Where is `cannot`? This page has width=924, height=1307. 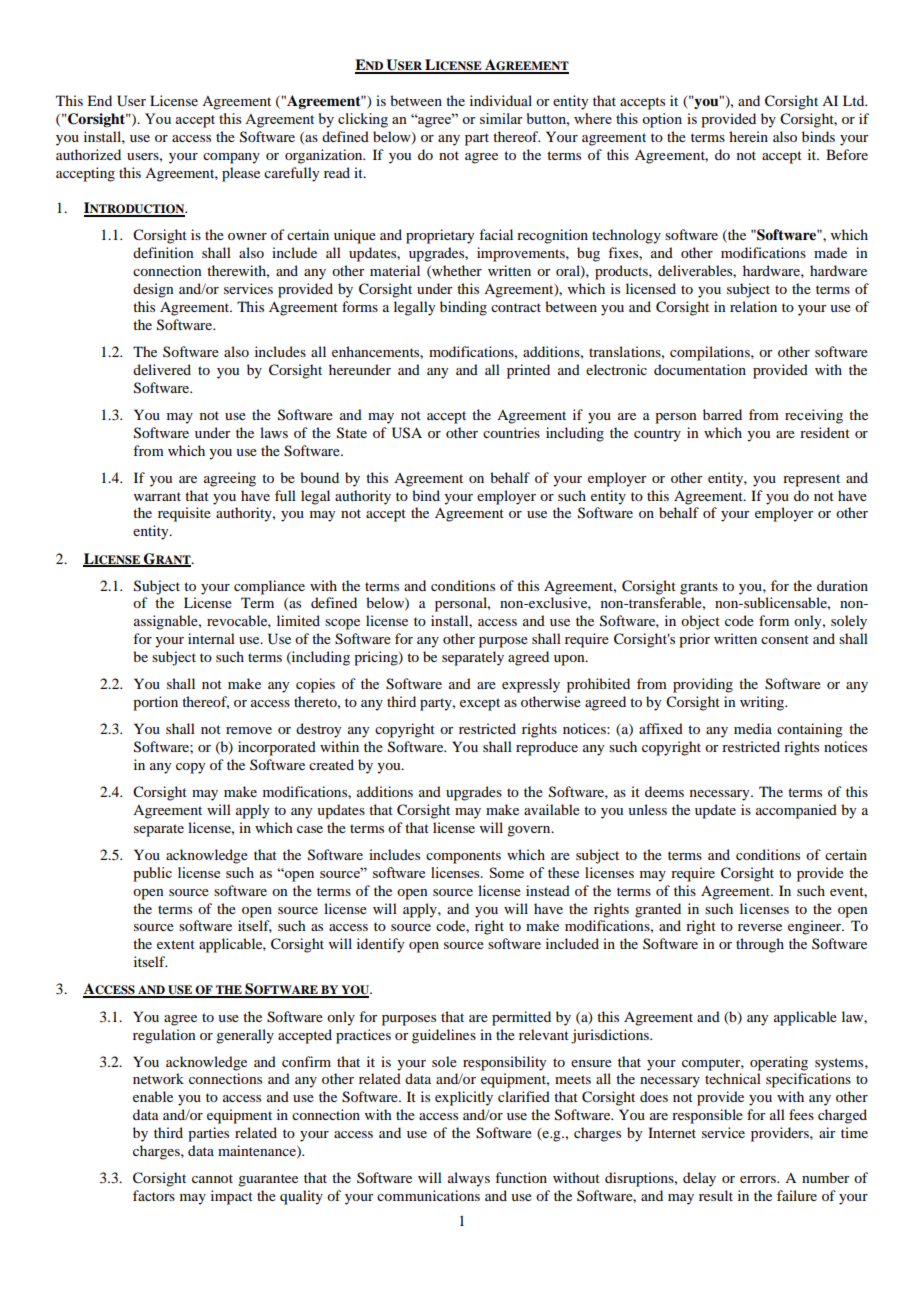
cannot is located at coordinates (212, 1178).
